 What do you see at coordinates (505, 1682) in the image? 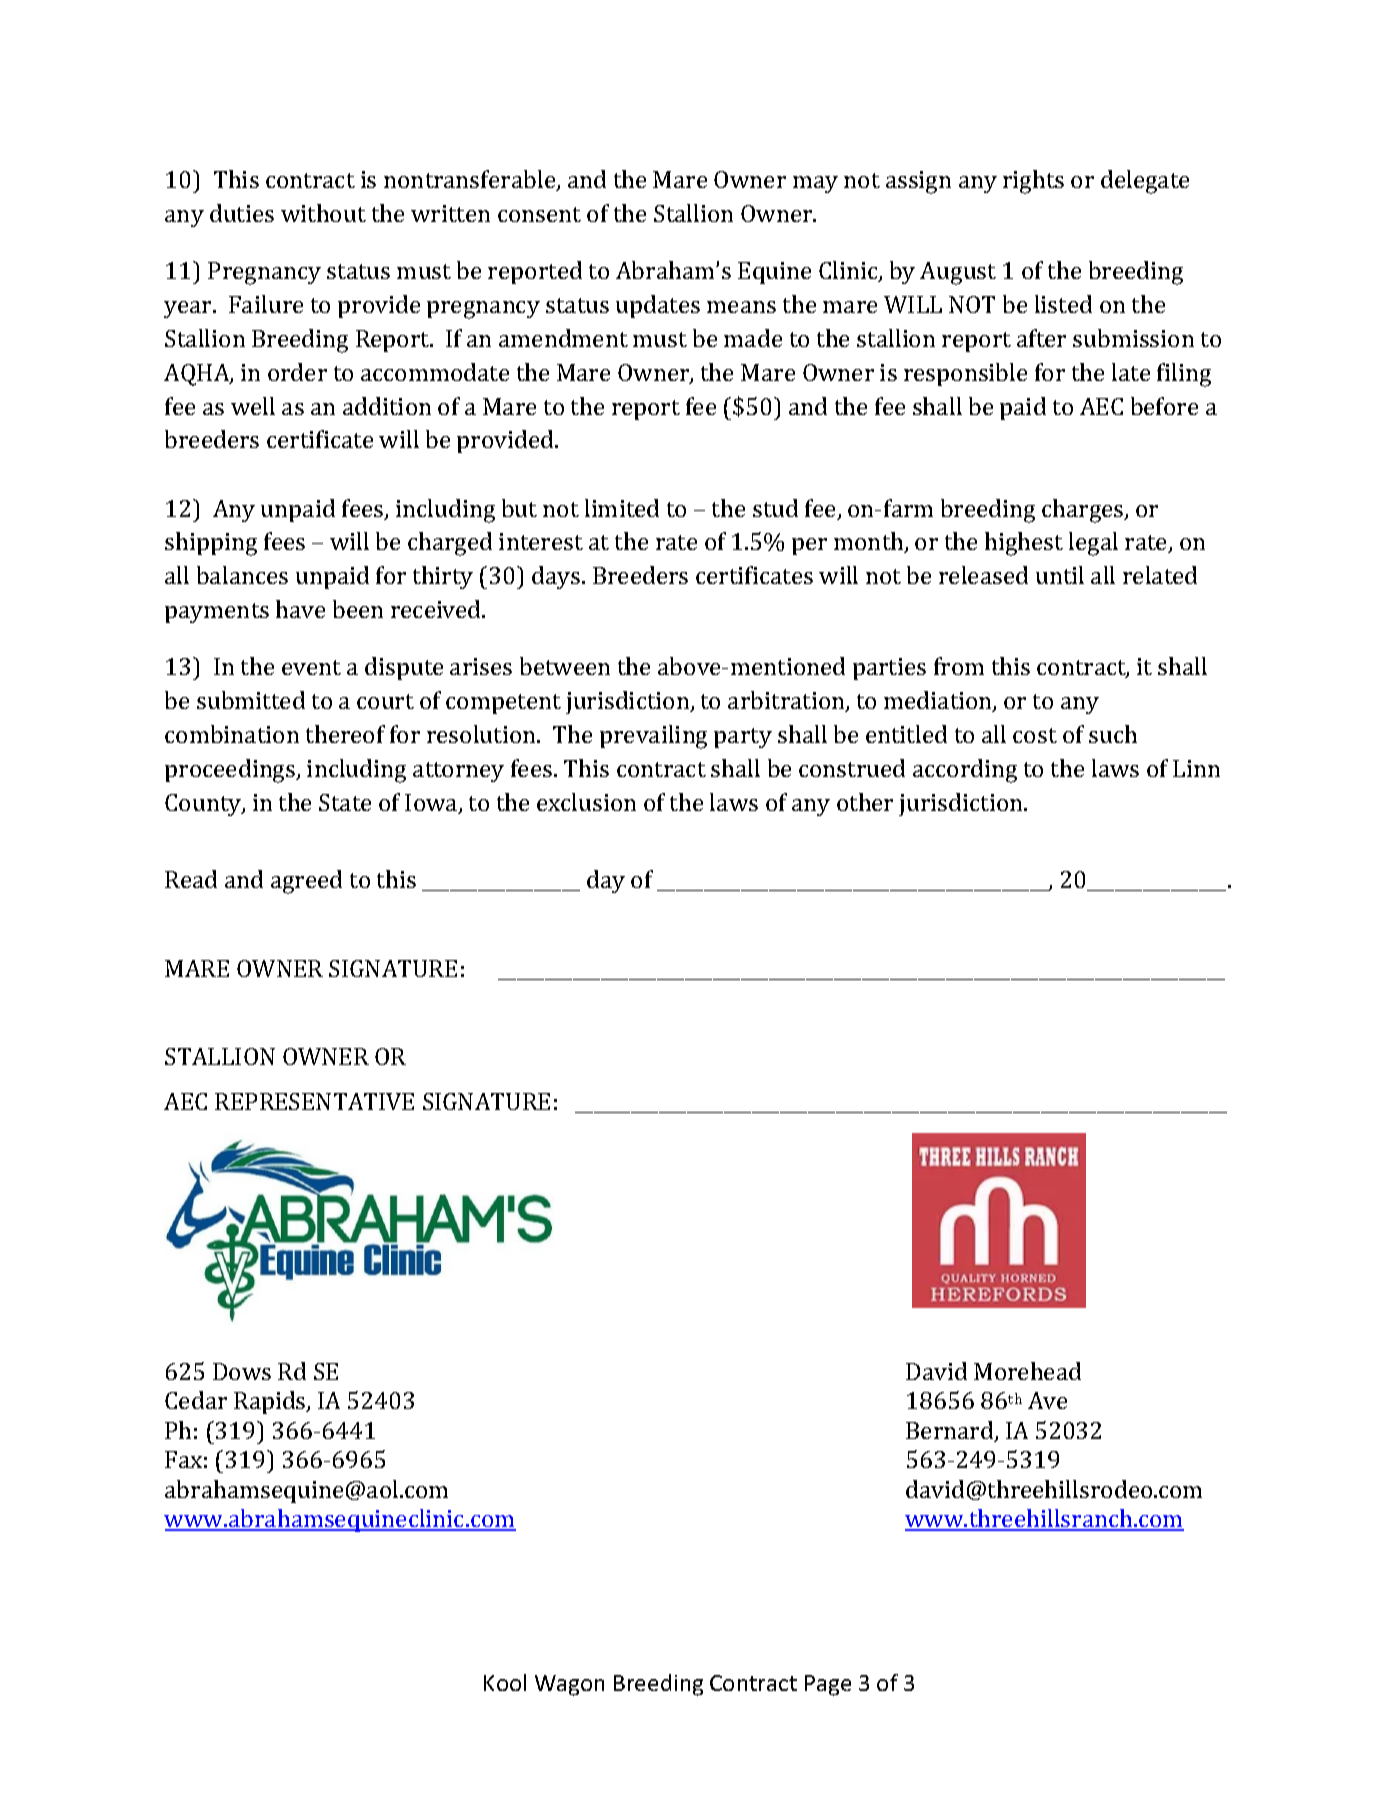
I see `Kool` at bounding box center [505, 1682].
